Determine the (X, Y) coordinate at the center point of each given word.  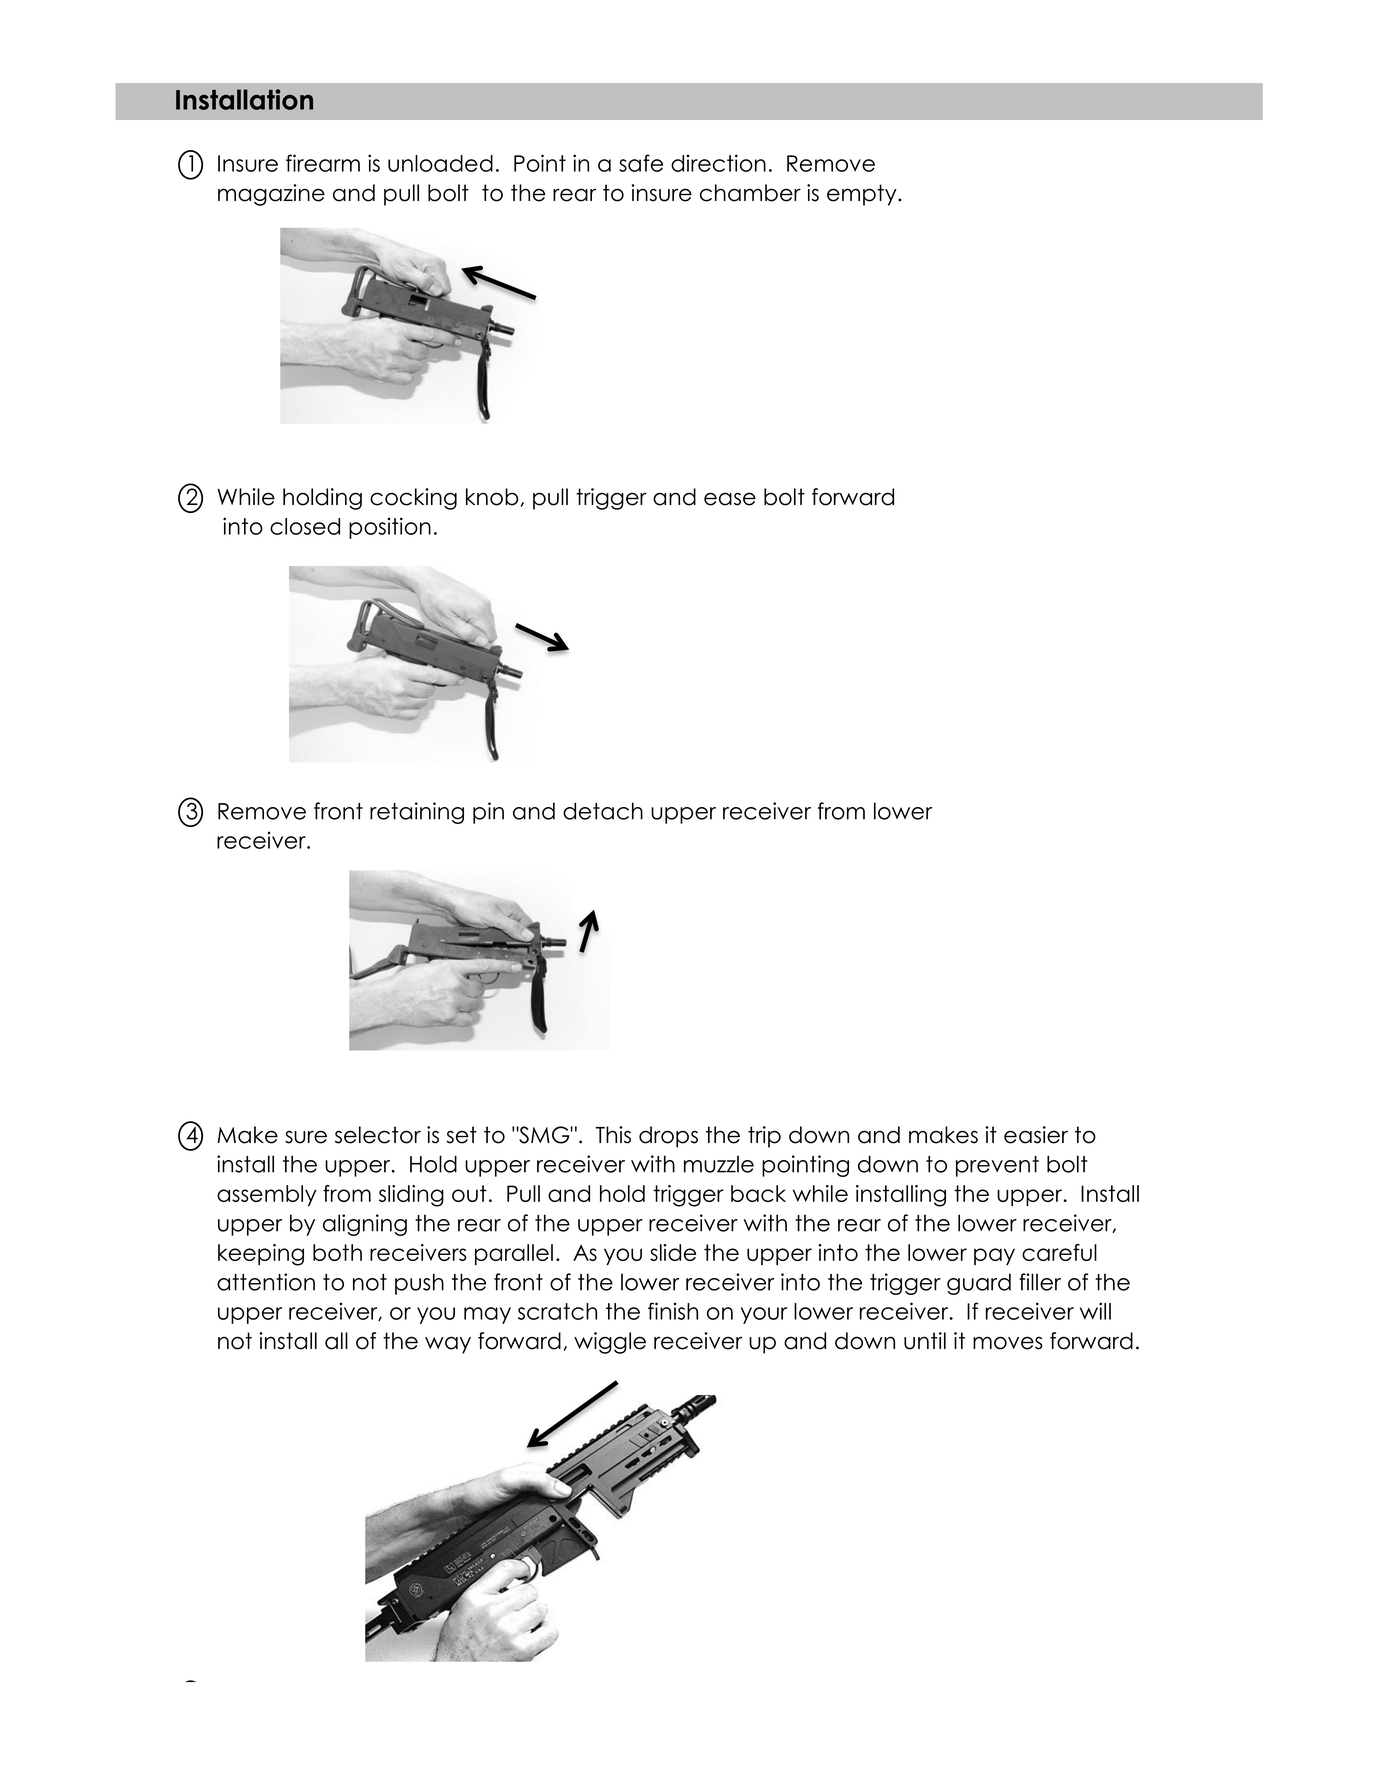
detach (603, 811)
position (390, 528)
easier (1036, 1135)
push (419, 1284)
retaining (417, 813)
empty (863, 195)
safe (641, 163)
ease (730, 499)
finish (673, 1311)
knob (492, 497)
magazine (271, 195)
